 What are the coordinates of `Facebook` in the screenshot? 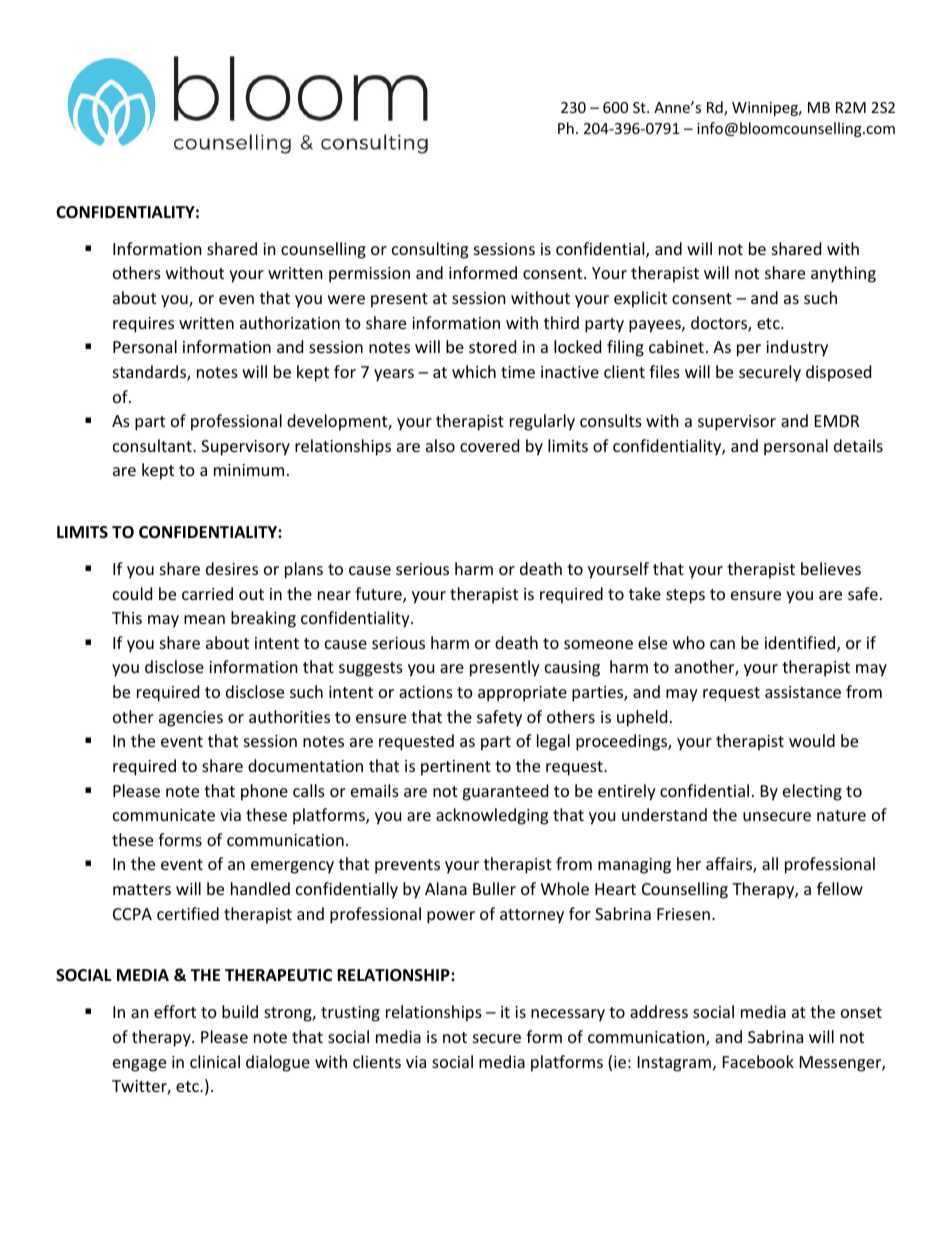 It's located at (758, 1061).
